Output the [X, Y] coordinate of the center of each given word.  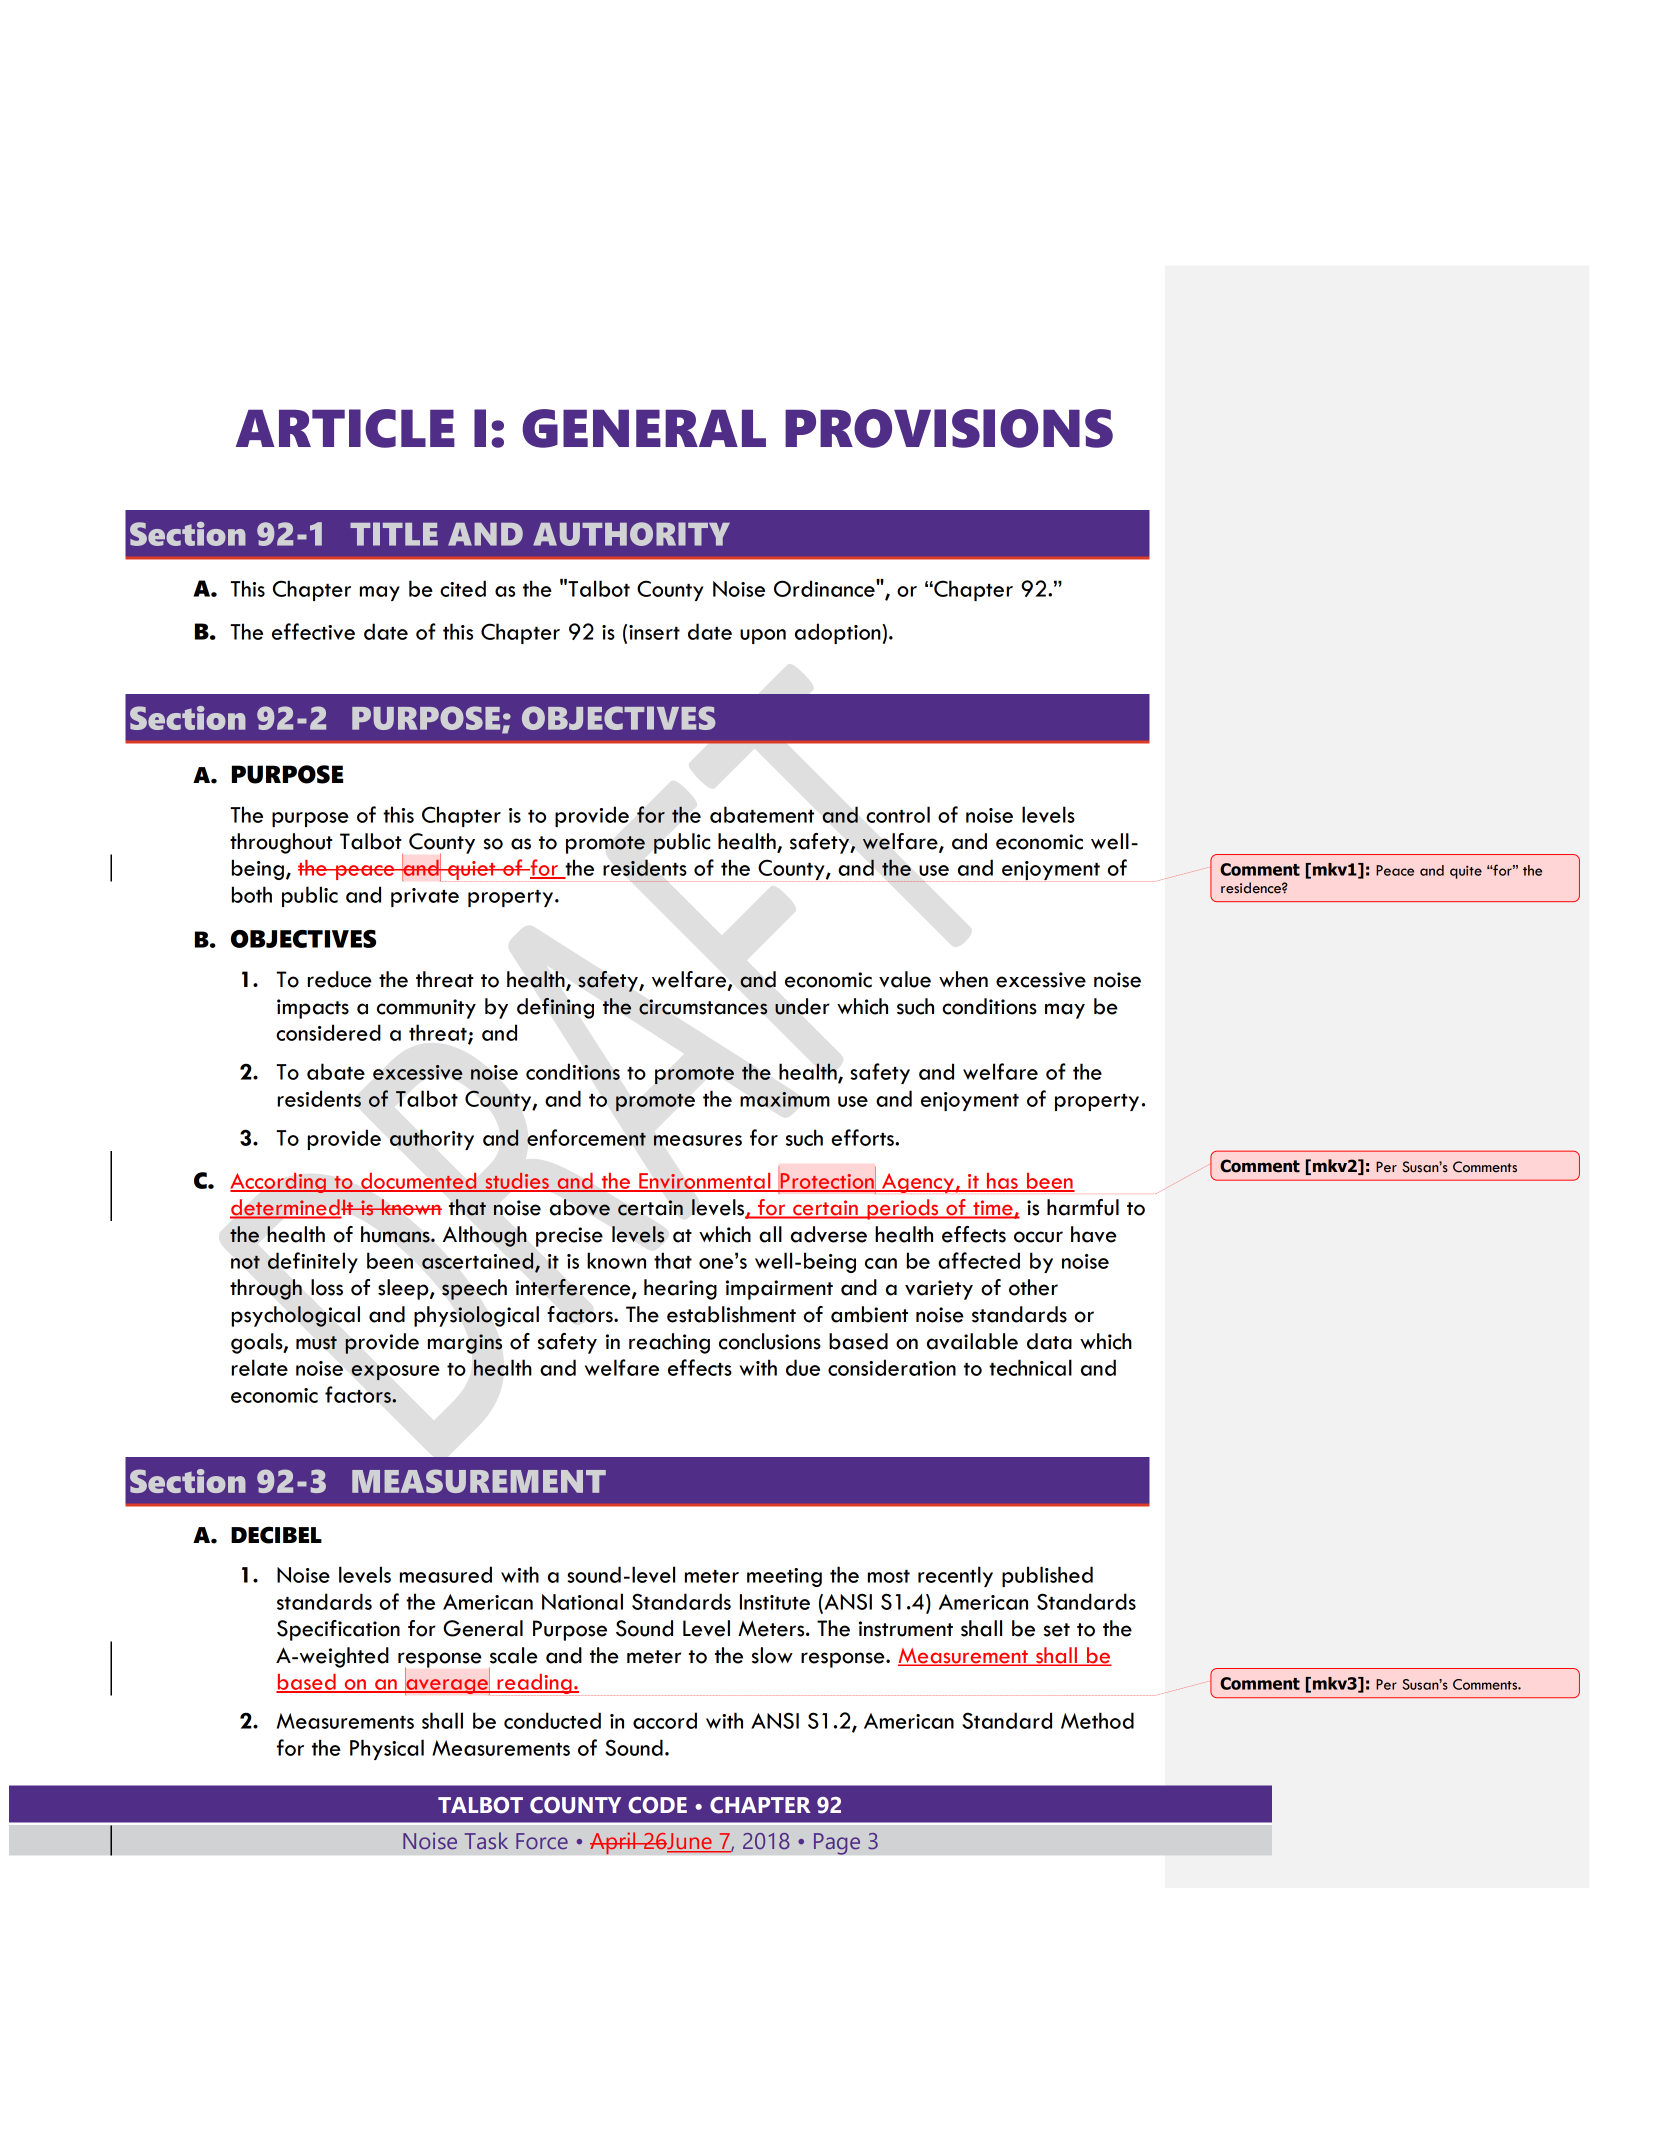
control [898, 814]
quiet [472, 871]
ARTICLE [345, 428]
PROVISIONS [949, 428]
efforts [863, 1137]
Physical [387, 1749]
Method [1097, 1720]
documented [419, 1182]
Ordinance [825, 588]
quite [1466, 872]
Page [837, 1844]
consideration [892, 1367]
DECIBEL [276, 1535]
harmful [1083, 1207]
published [1047, 1576]
